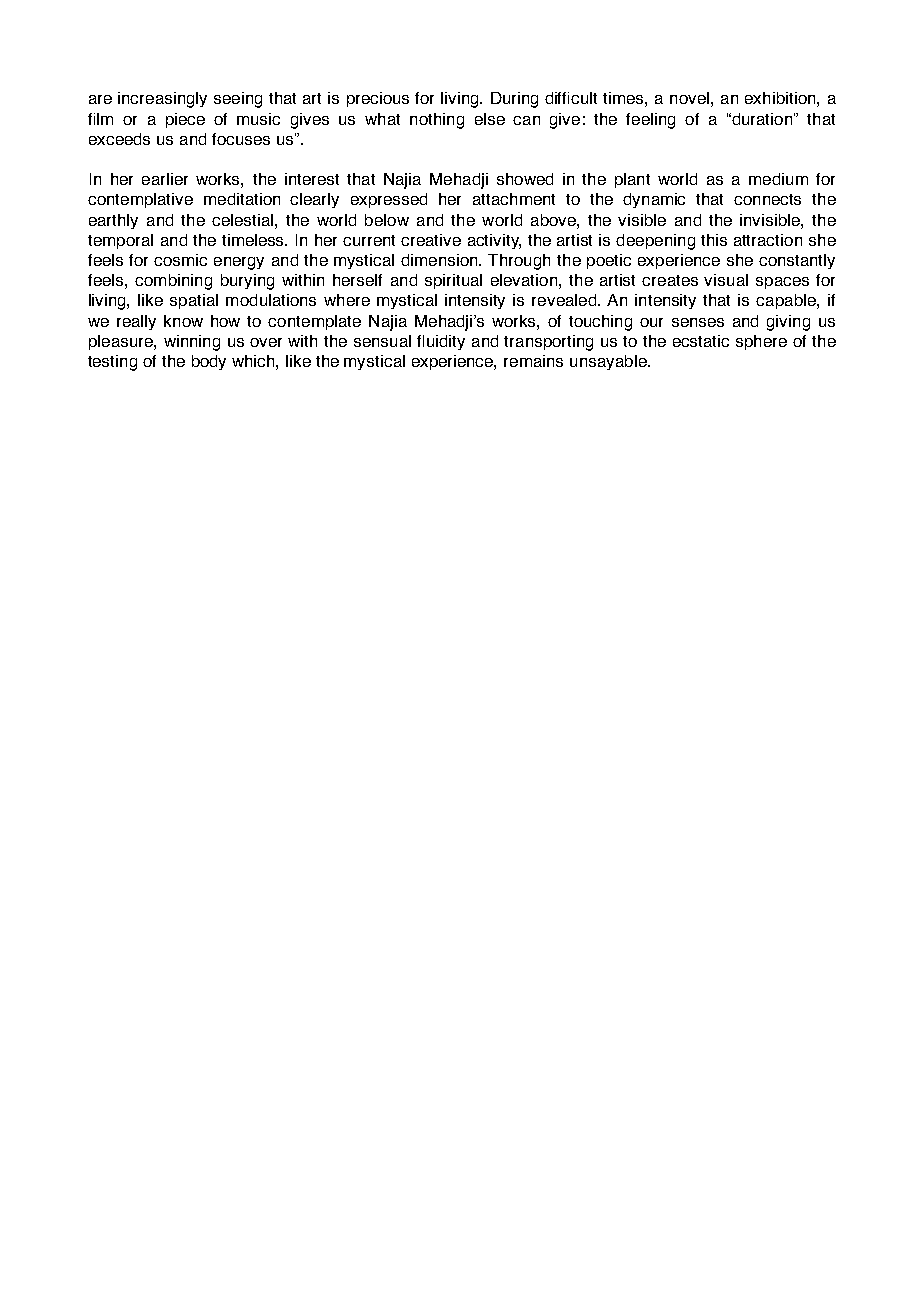 This document has width=924, height=1308. Describe the element at coordinates (165, 179) in the document. I see `earlier` at that location.
